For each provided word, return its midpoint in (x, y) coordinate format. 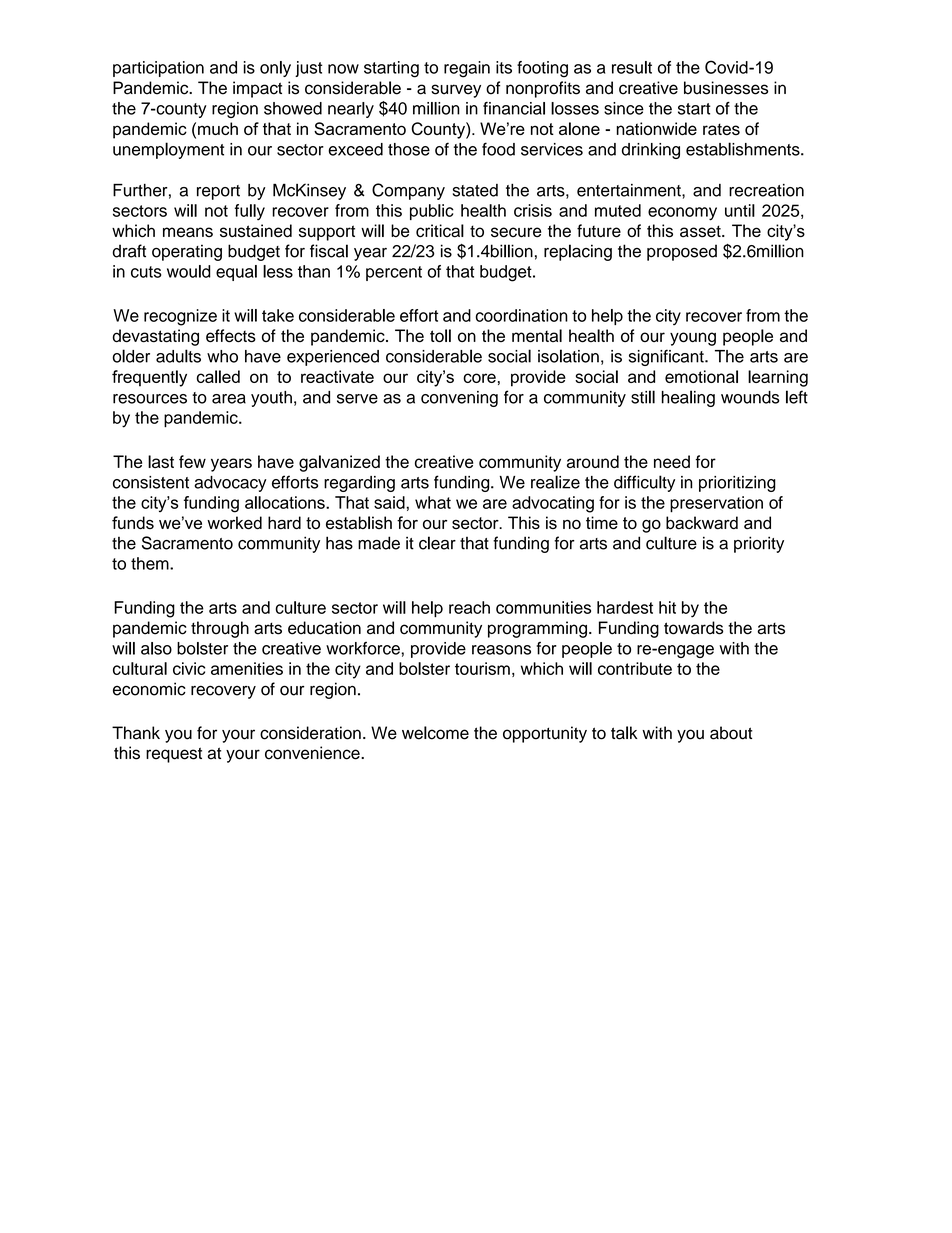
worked (234, 523)
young (693, 339)
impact (257, 89)
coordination (522, 315)
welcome (435, 733)
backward (702, 523)
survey (456, 91)
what (433, 502)
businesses (726, 88)
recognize (180, 317)
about (731, 733)
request (174, 755)
